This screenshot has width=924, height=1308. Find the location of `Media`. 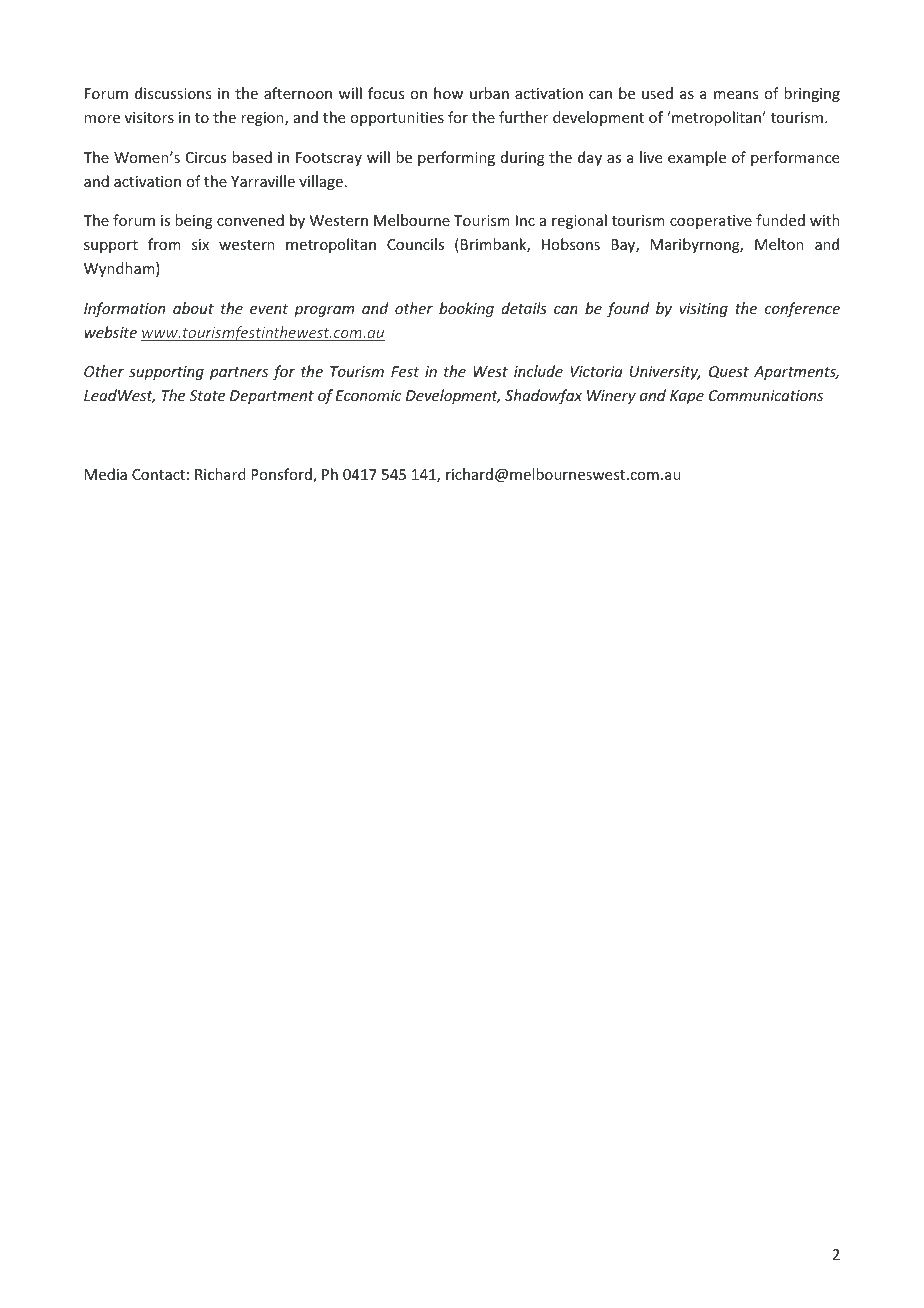

Media is located at coordinates (106, 474).
